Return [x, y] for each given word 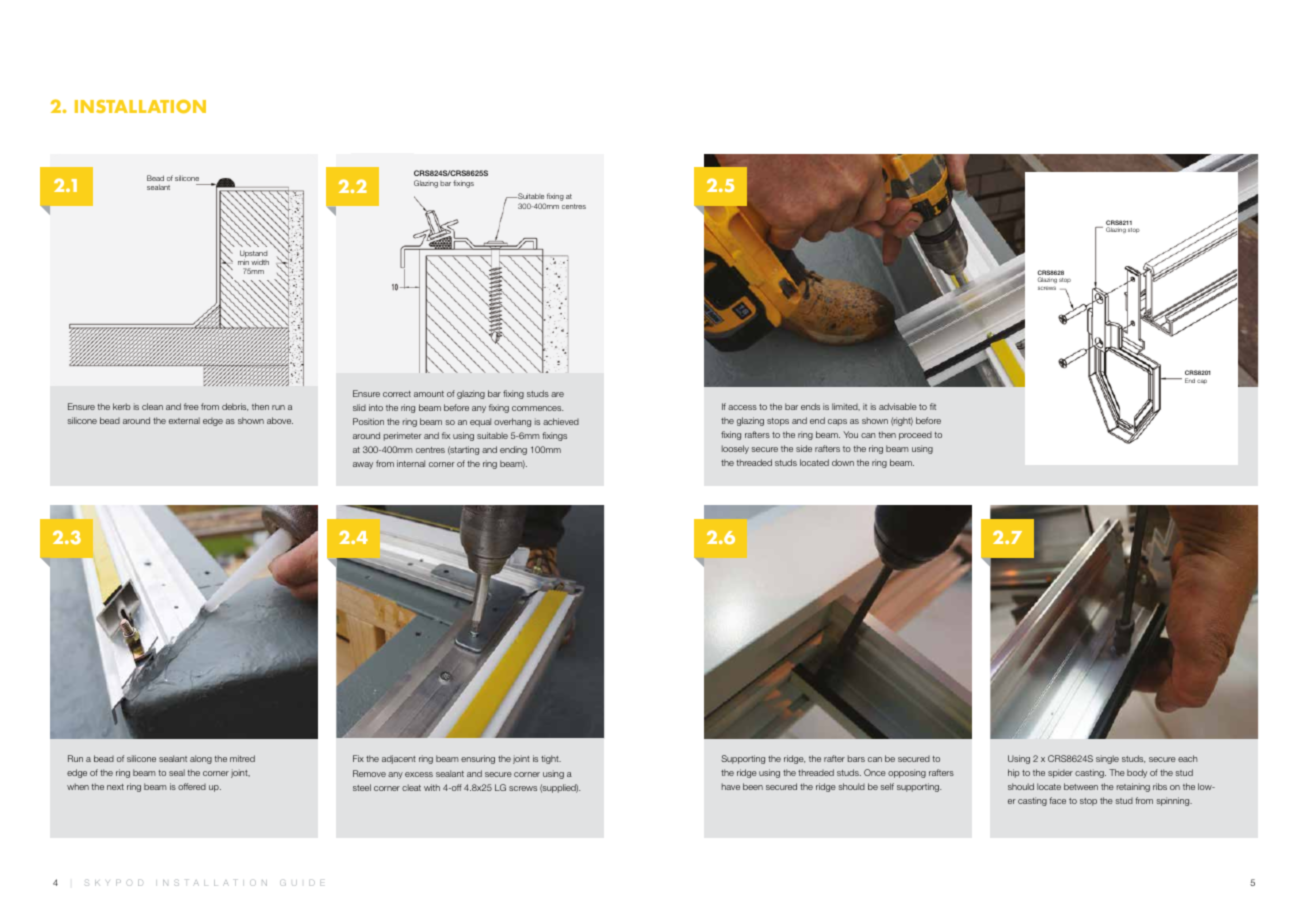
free [191, 406]
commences [537, 408]
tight [551, 759]
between [1081, 786]
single [1107, 759]
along [201, 759]
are [557, 394]
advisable [898, 406]
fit [933, 406]
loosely [735, 449]
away [363, 465]
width [260, 262]
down [843, 462]
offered [192, 786]
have [731, 786]
